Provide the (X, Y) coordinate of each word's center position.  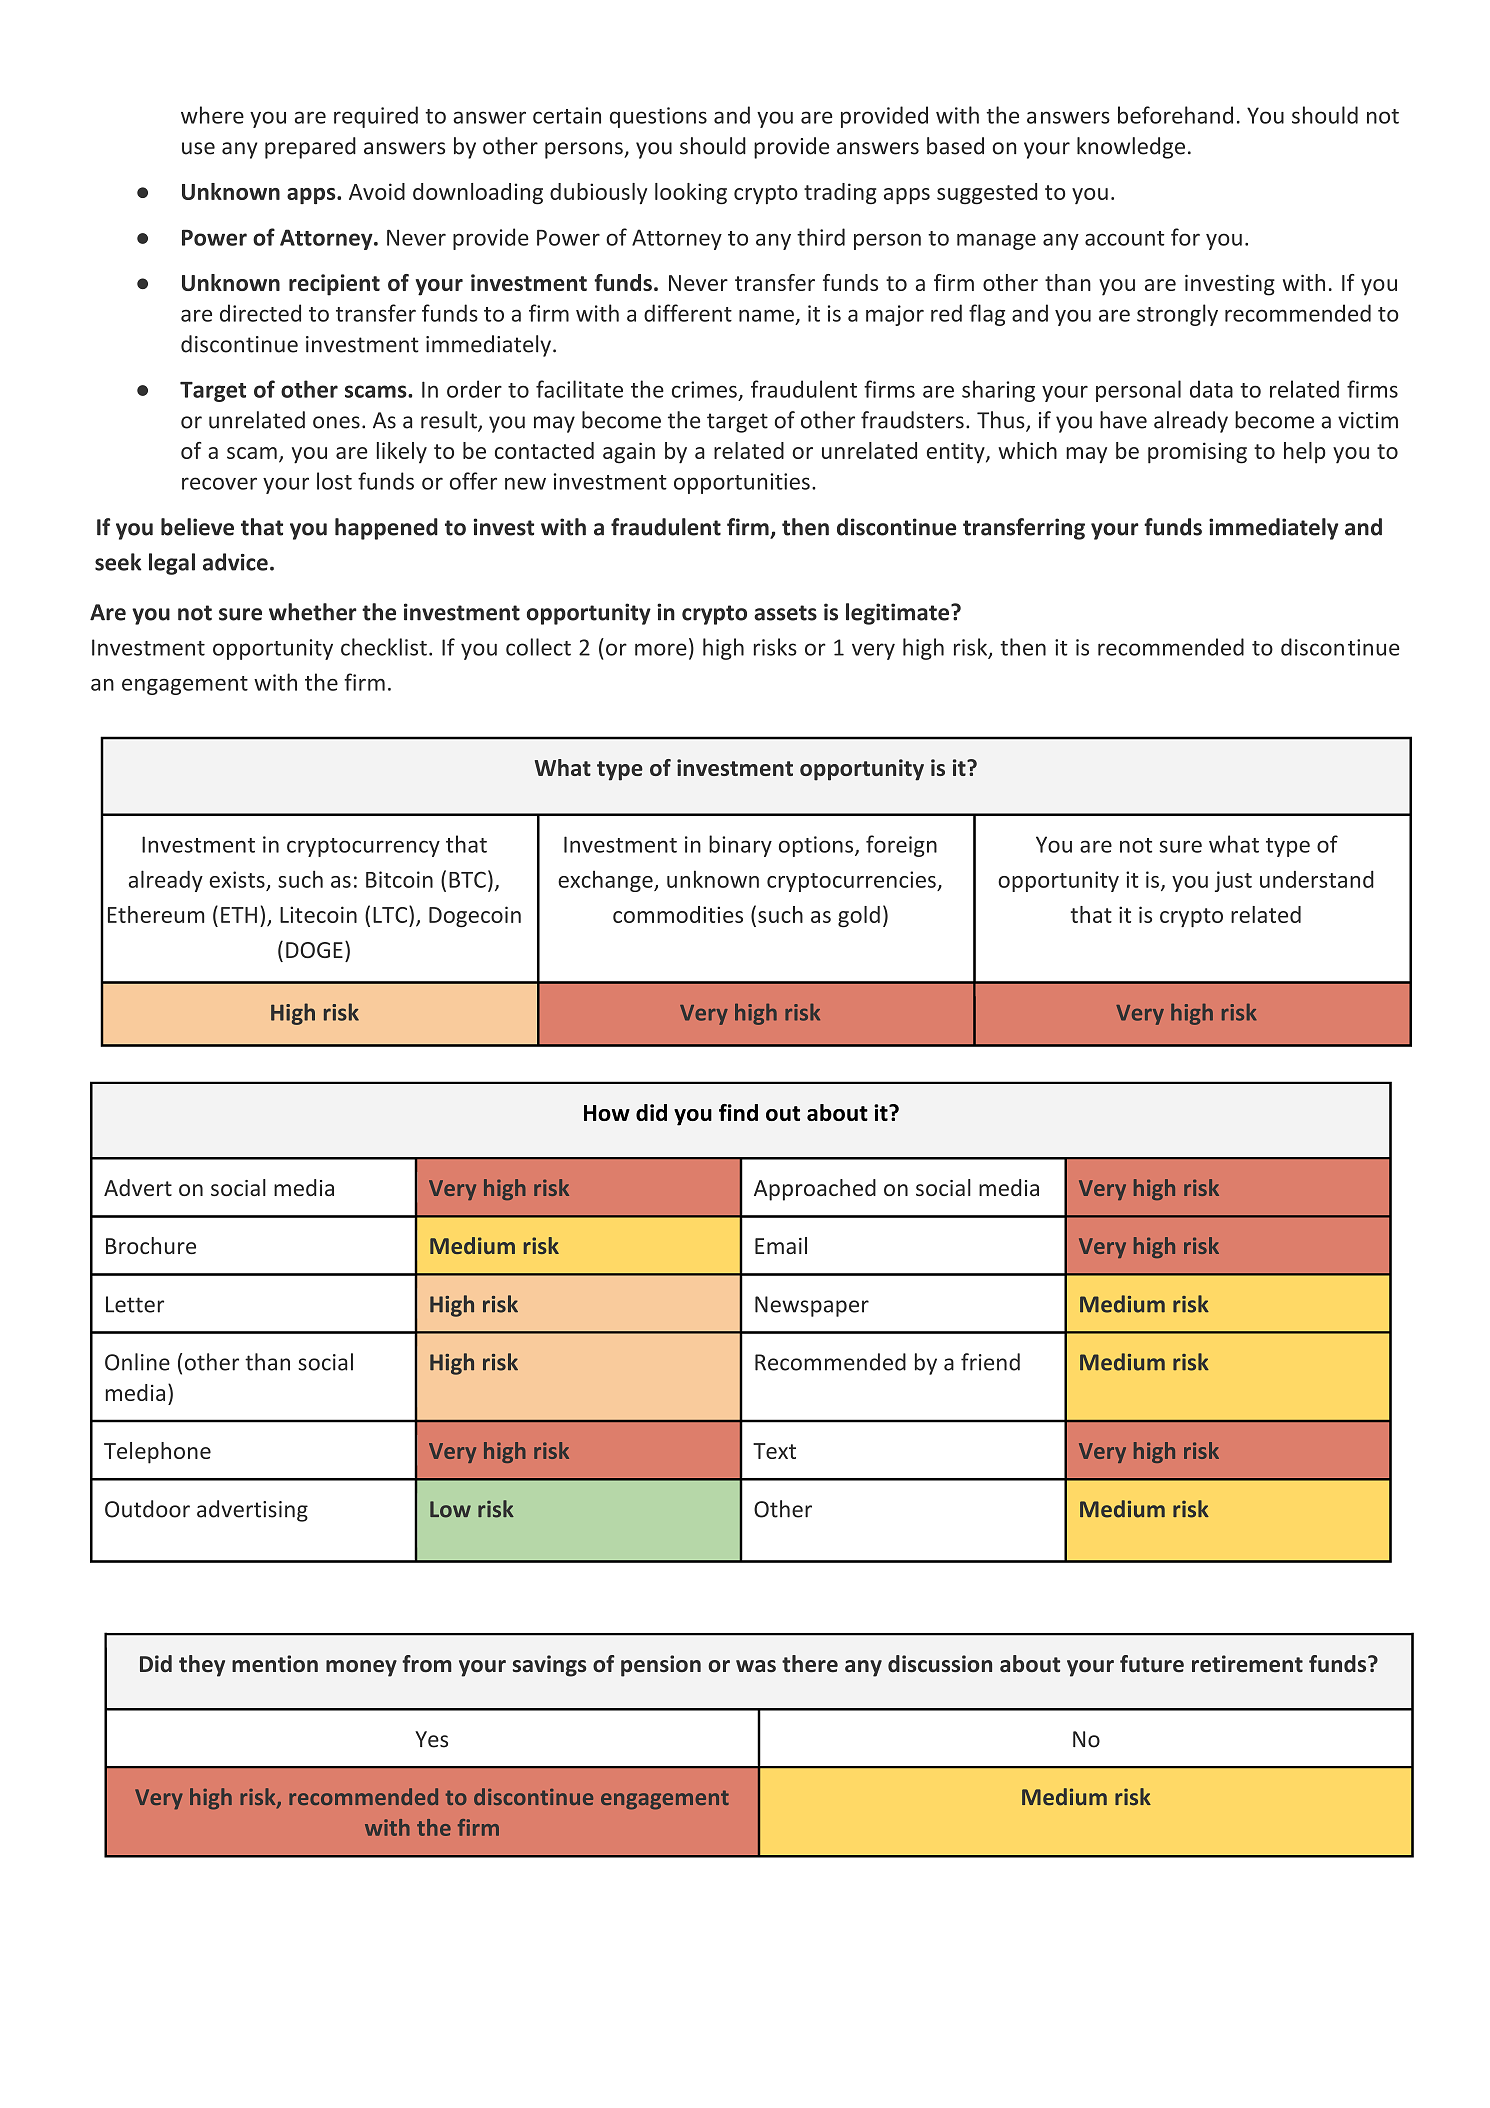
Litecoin (318, 914)
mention (275, 1664)
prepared (310, 148)
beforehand (1175, 115)
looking (691, 194)
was (756, 1666)
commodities (678, 914)
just (1233, 881)
